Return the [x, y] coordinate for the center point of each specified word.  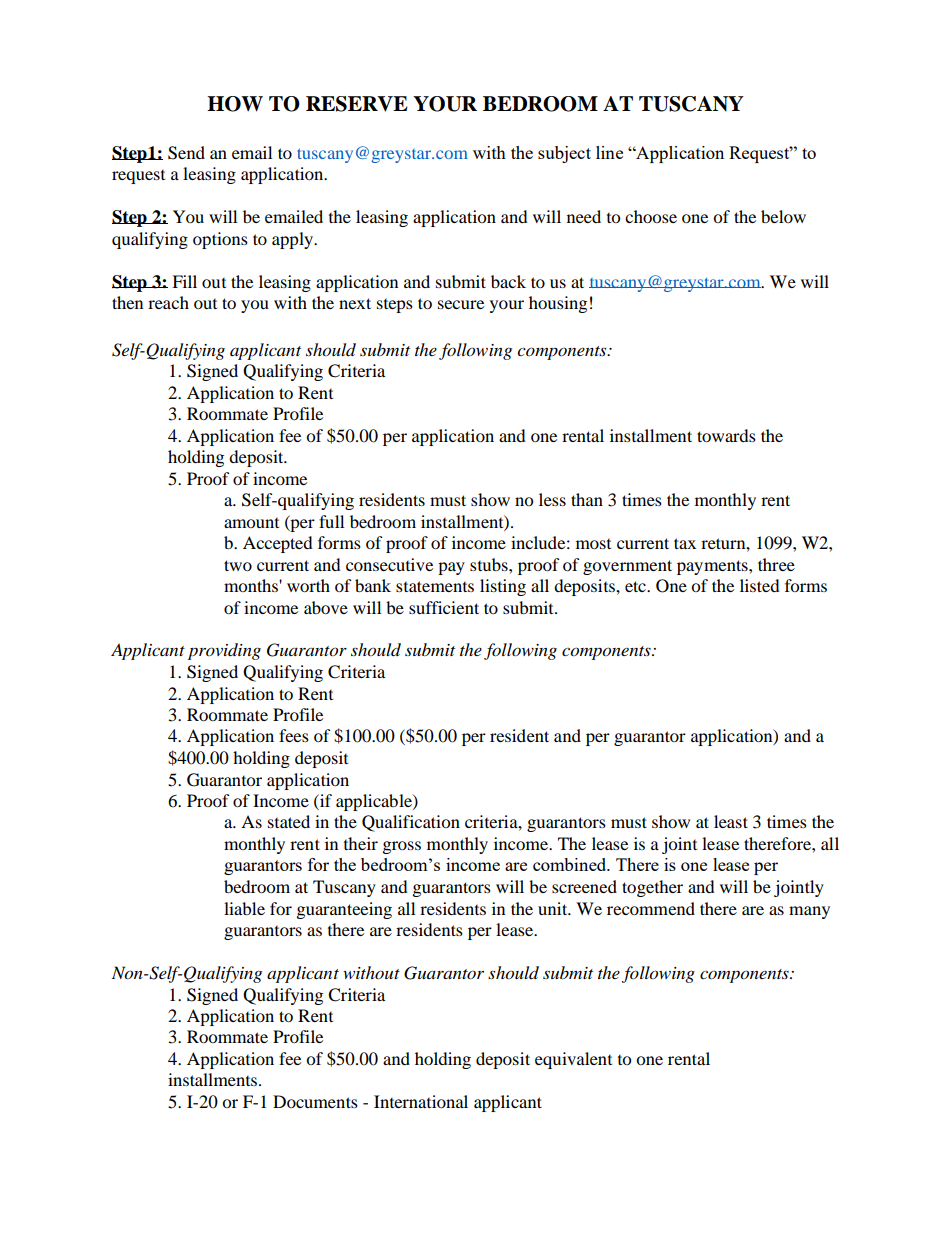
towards [726, 435]
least [731, 821]
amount [251, 523]
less [552, 499]
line [609, 152]
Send [186, 153]
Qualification [411, 823]
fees [294, 735]
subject [564, 154]
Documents [315, 1101]
